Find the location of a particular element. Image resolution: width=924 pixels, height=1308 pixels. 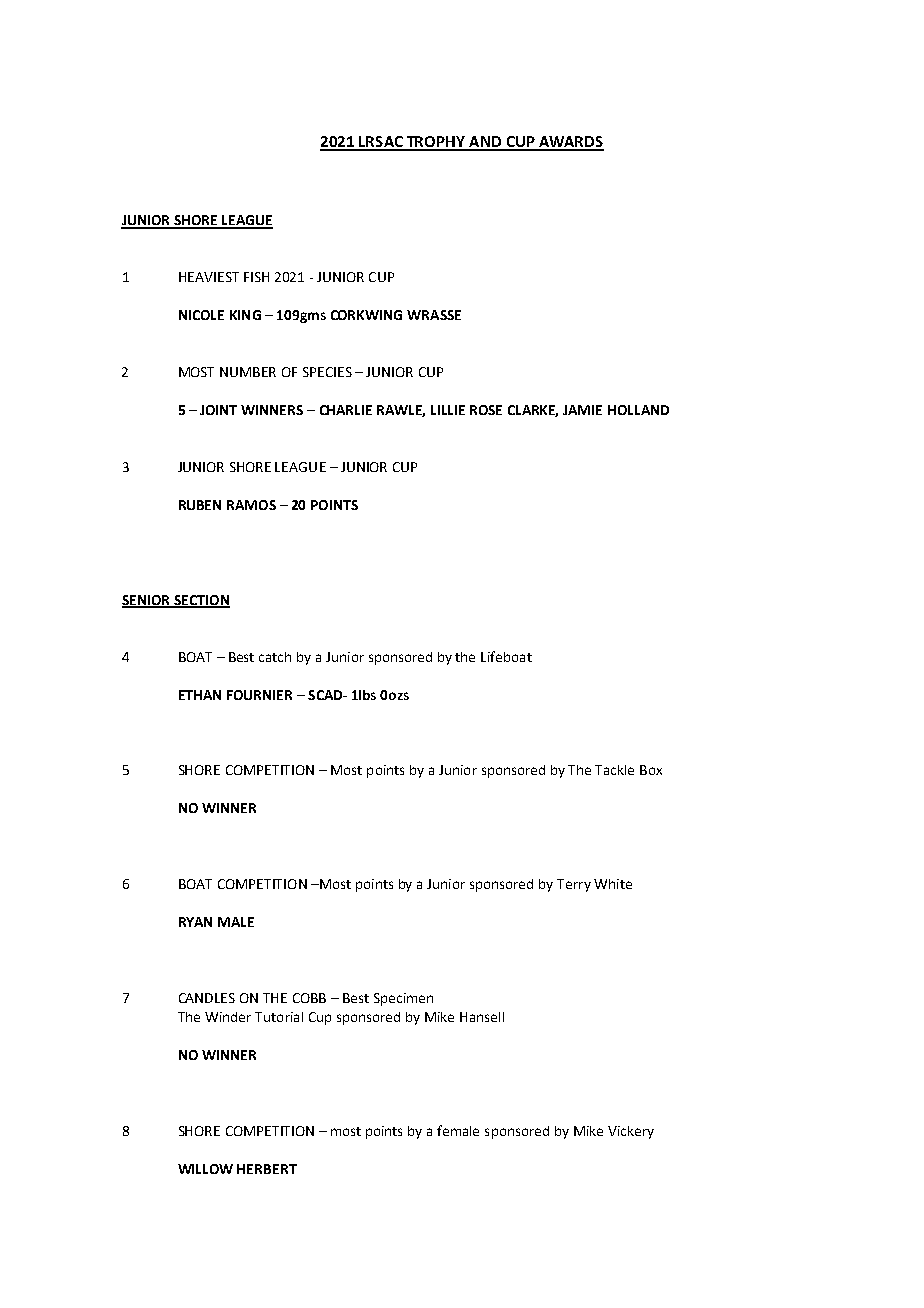

RYAN is located at coordinates (195, 922).
